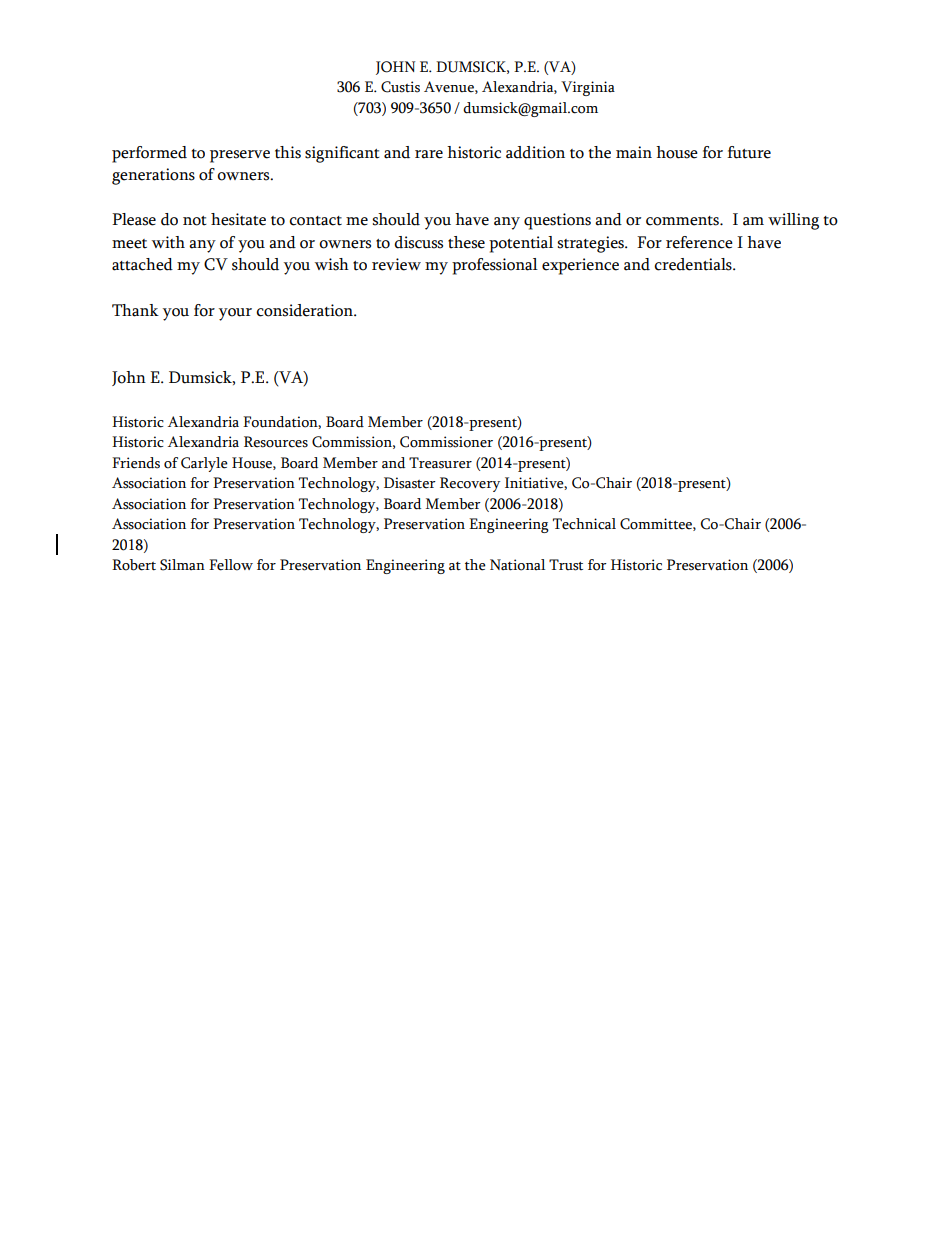 The width and height of the document is (952, 1233). What do you see at coordinates (231, 565) in the document?
I see `Fellow` at bounding box center [231, 565].
